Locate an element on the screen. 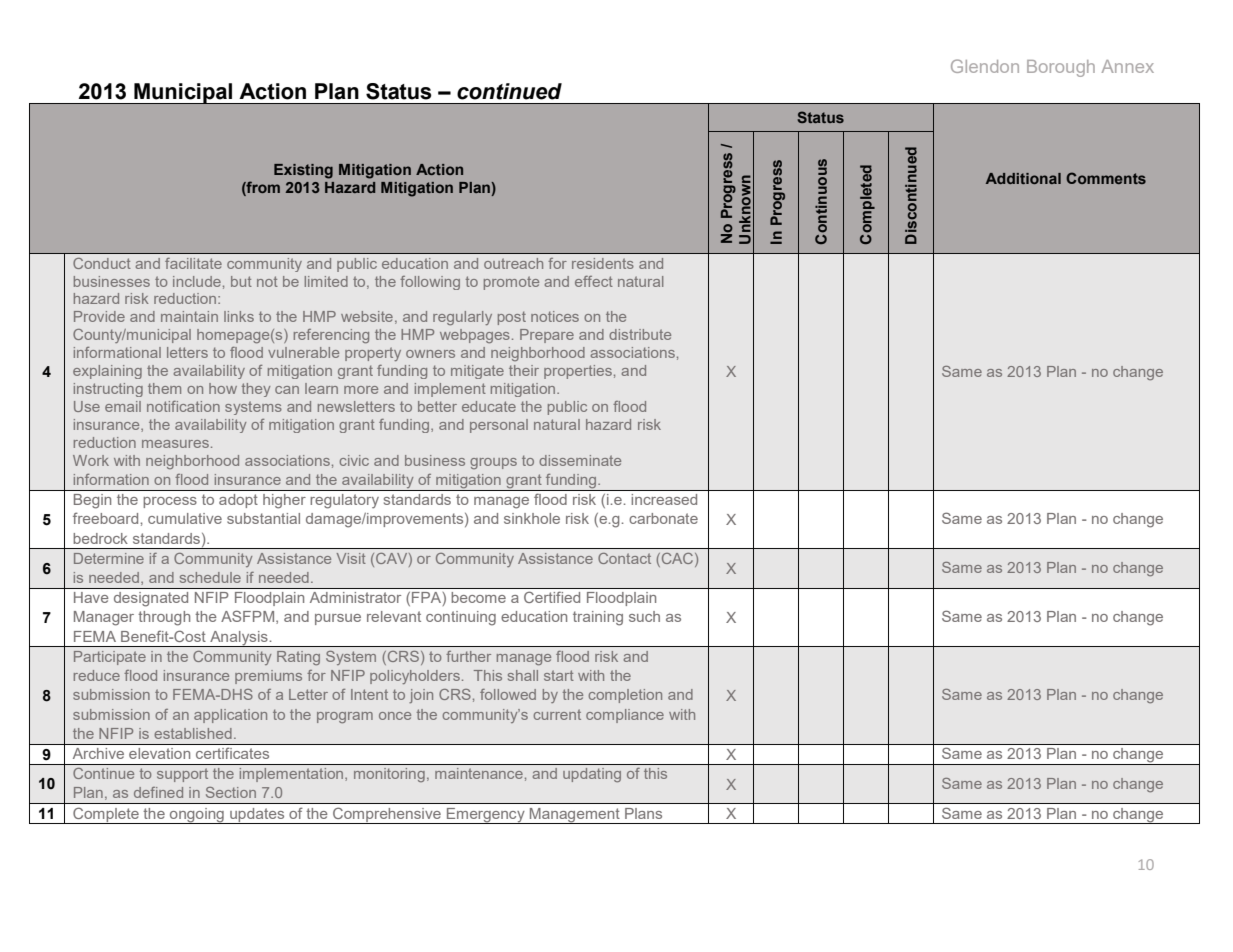 This screenshot has height=952, width=1233. Section is located at coordinates (231, 792).
